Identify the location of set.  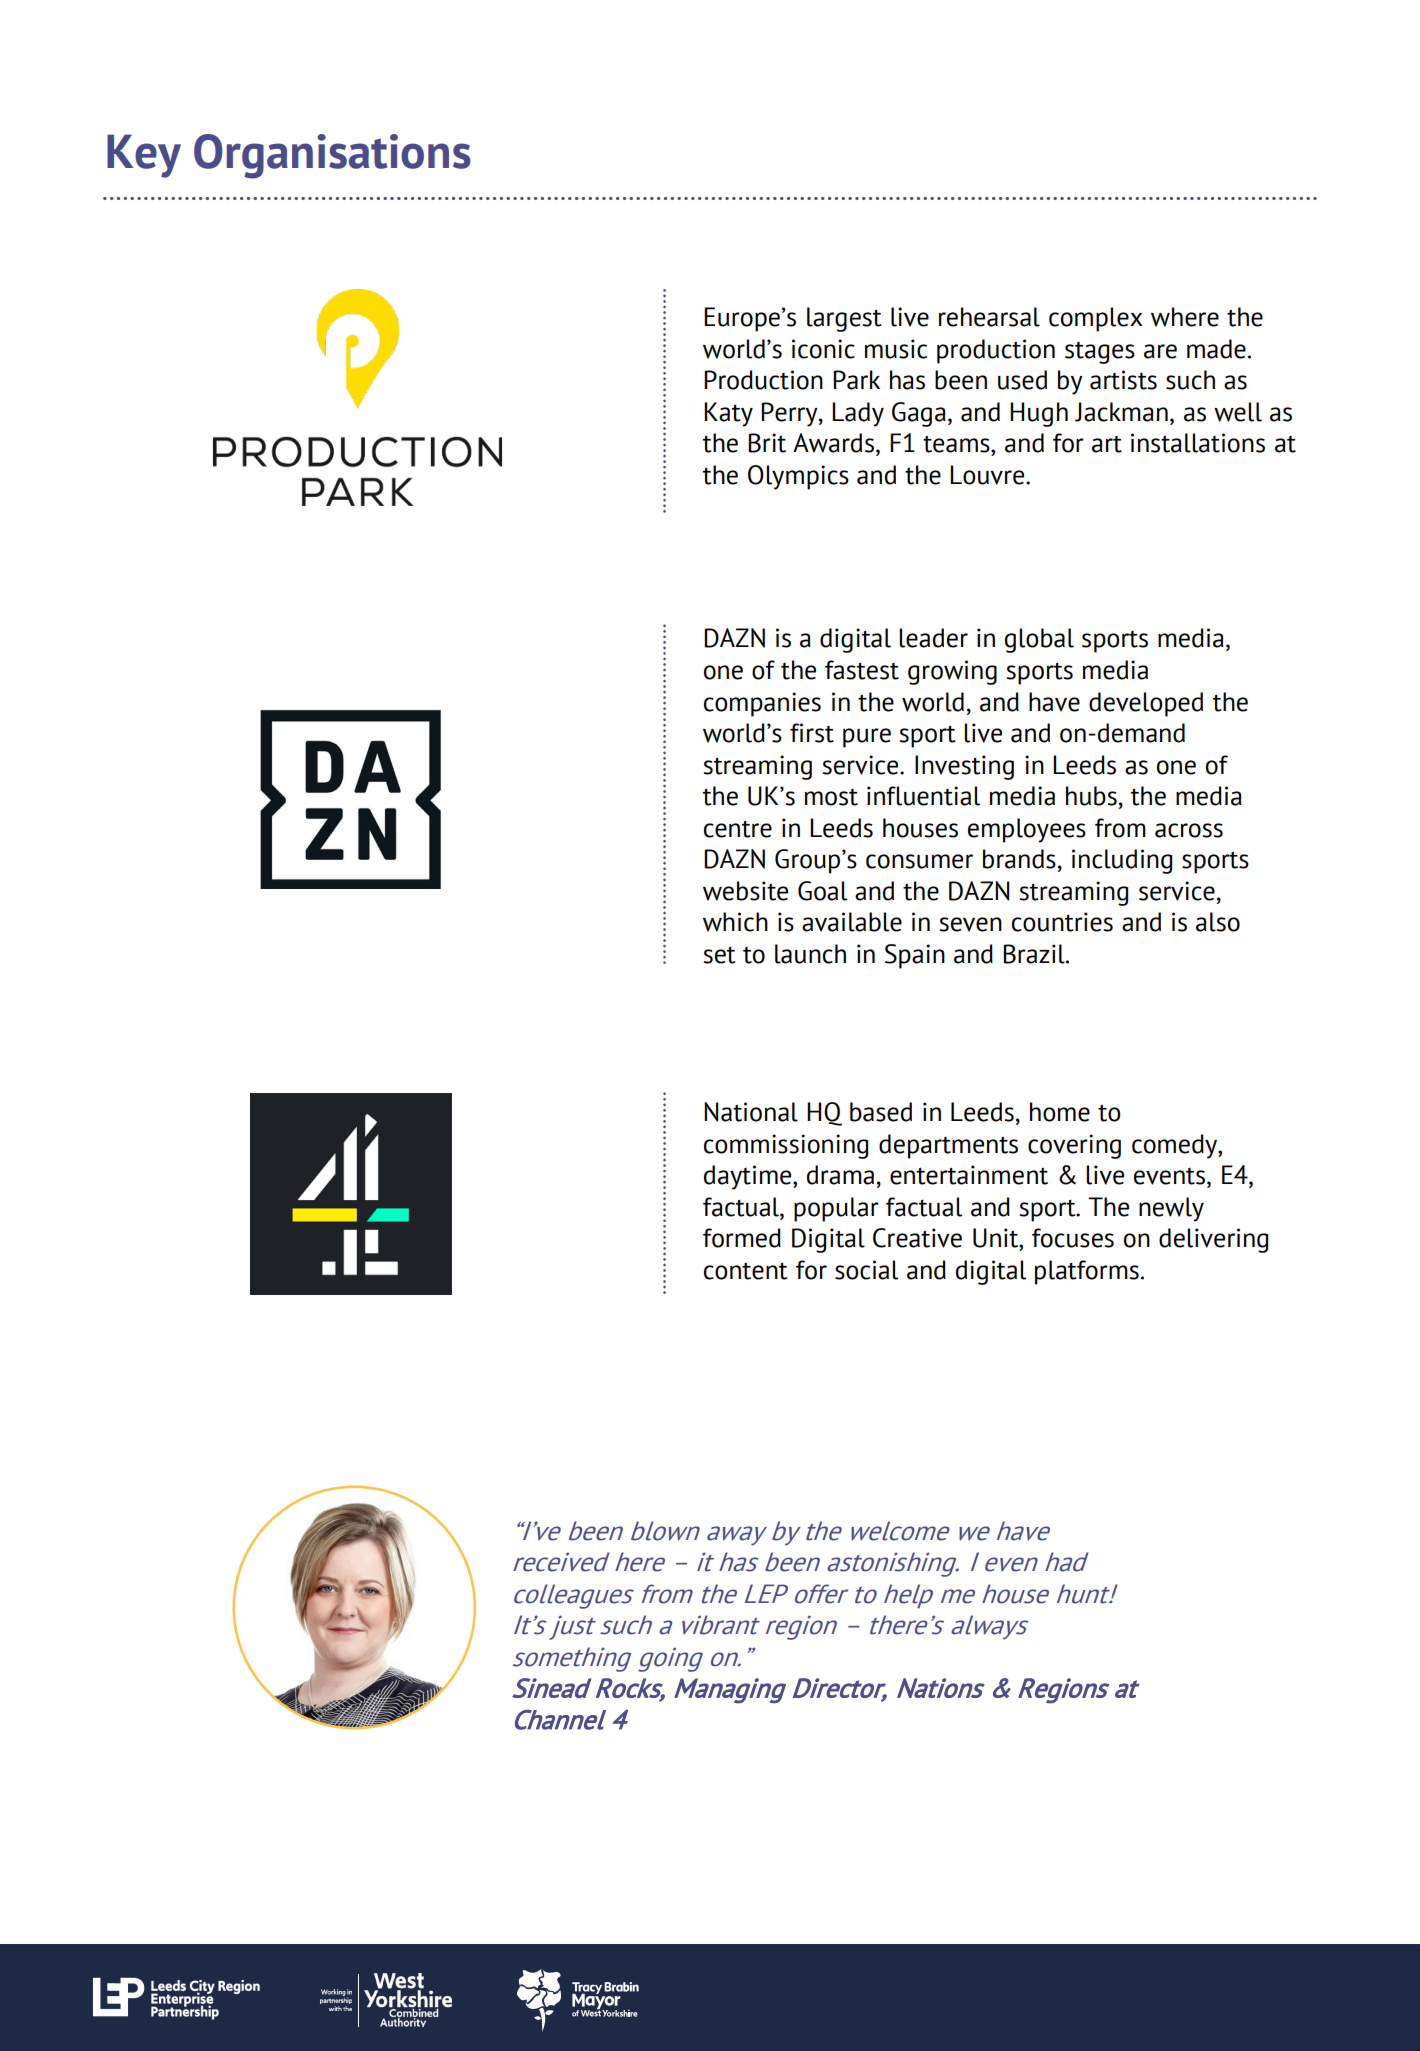
(719, 955).
